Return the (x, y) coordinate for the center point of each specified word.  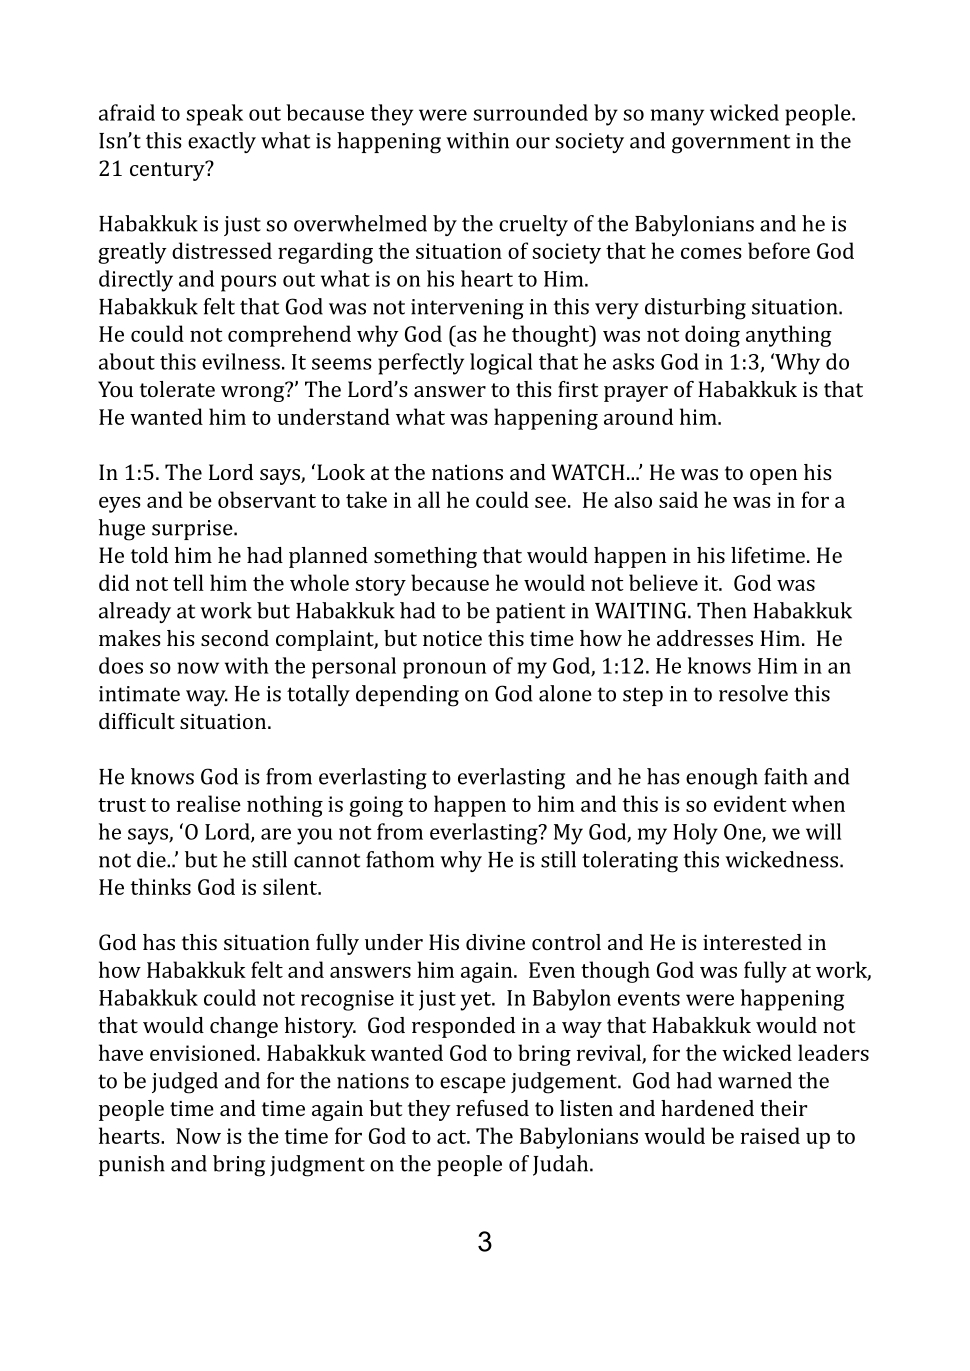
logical (501, 364)
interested (752, 942)
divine (495, 942)
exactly (222, 142)
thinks (161, 886)
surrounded (531, 112)
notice (452, 638)
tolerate (177, 389)
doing (712, 336)
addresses (705, 638)
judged (185, 1083)
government (731, 144)
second (235, 638)
